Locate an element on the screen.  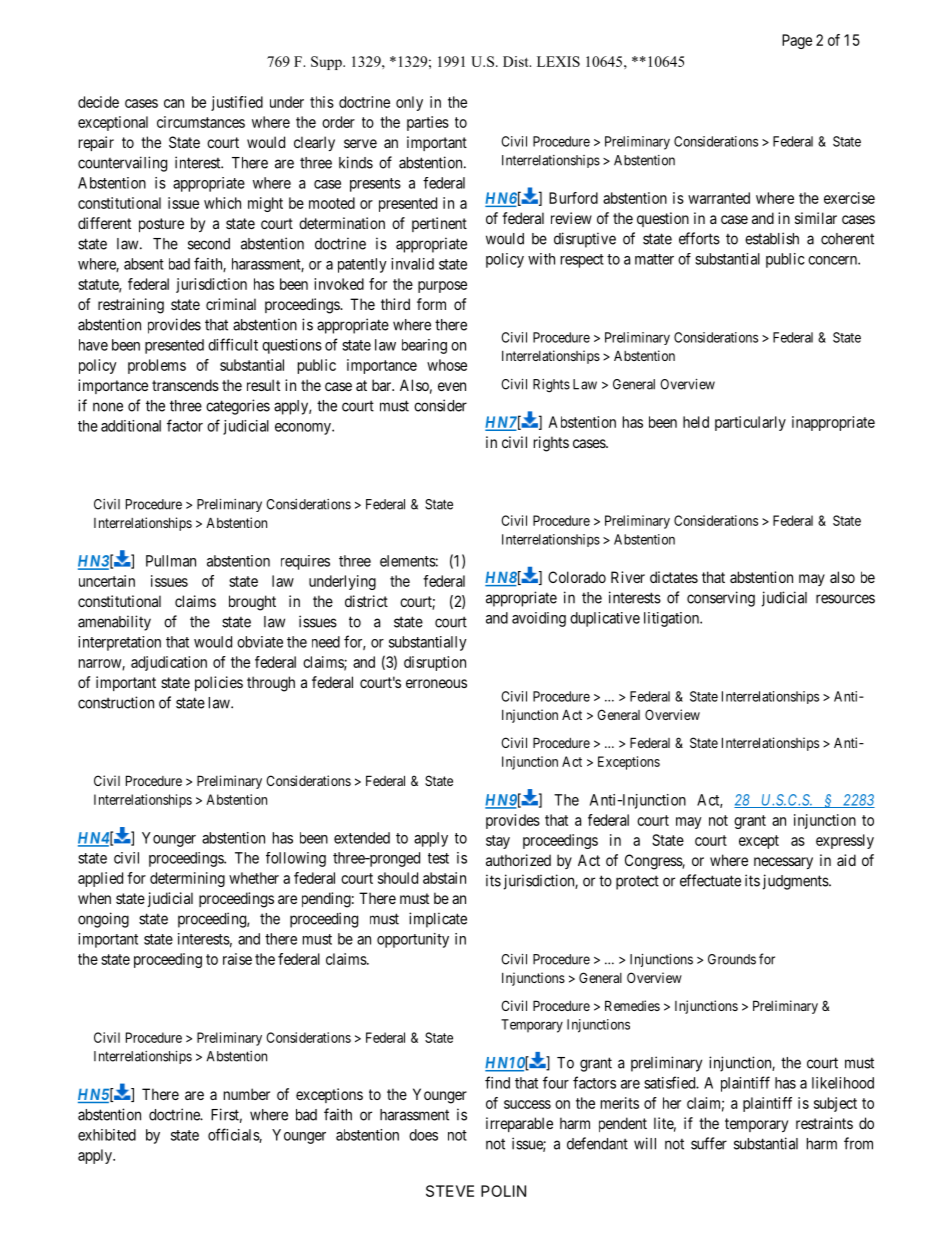
problems is located at coordinates (157, 366).
